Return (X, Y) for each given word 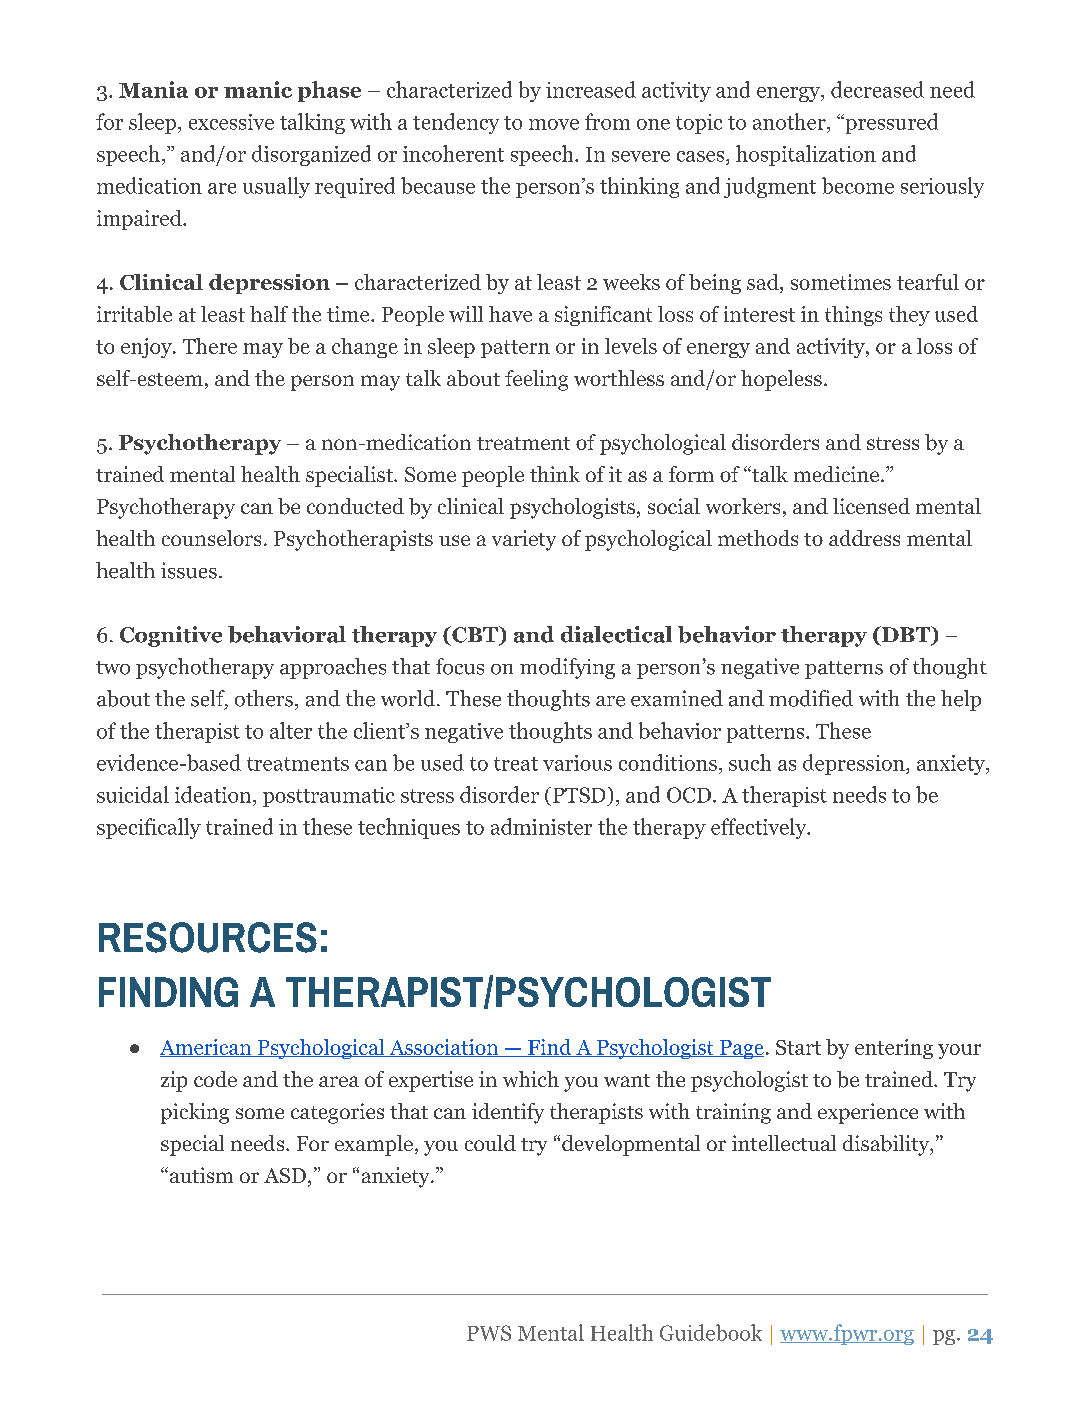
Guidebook (711, 1332)
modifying (567, 668)
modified (811, 698)
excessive (231, 122)
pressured (890, 123)
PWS (489, 1333)
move (554, 124)
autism (200, 1175)
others (264, 698)
